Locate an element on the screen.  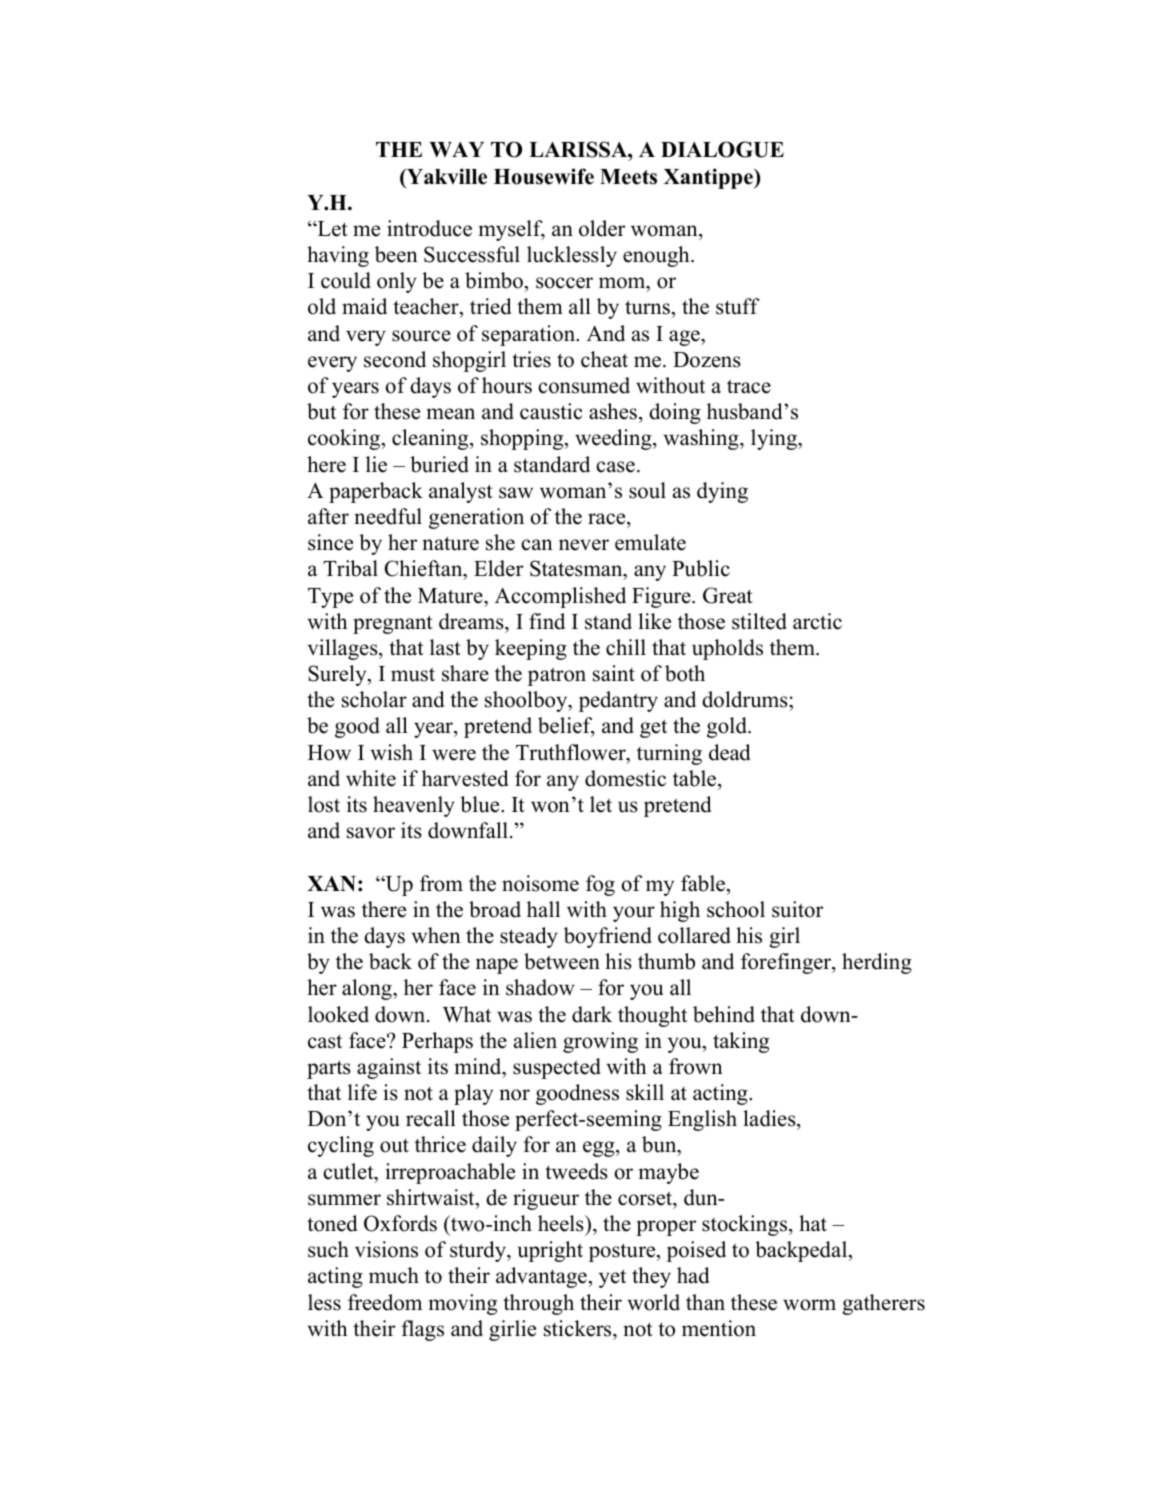
belief is located at coordinates (566, 727).
